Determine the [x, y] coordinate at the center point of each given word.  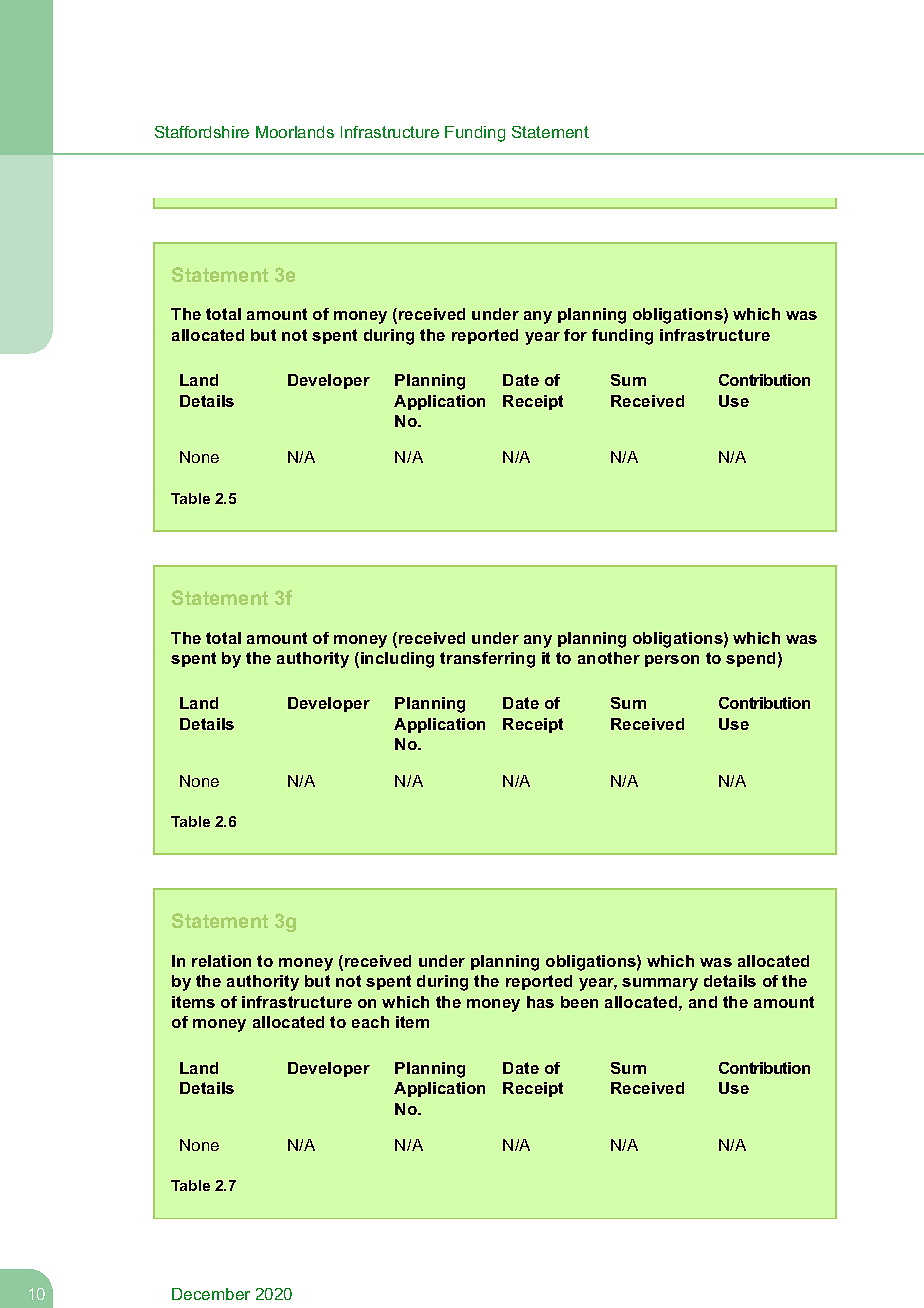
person [672, 661]
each [370, 1022]
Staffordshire [202, 132]
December [211, 1294]
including [397, 660]
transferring [487, 660]
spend [750, 659]
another [609, 658]
